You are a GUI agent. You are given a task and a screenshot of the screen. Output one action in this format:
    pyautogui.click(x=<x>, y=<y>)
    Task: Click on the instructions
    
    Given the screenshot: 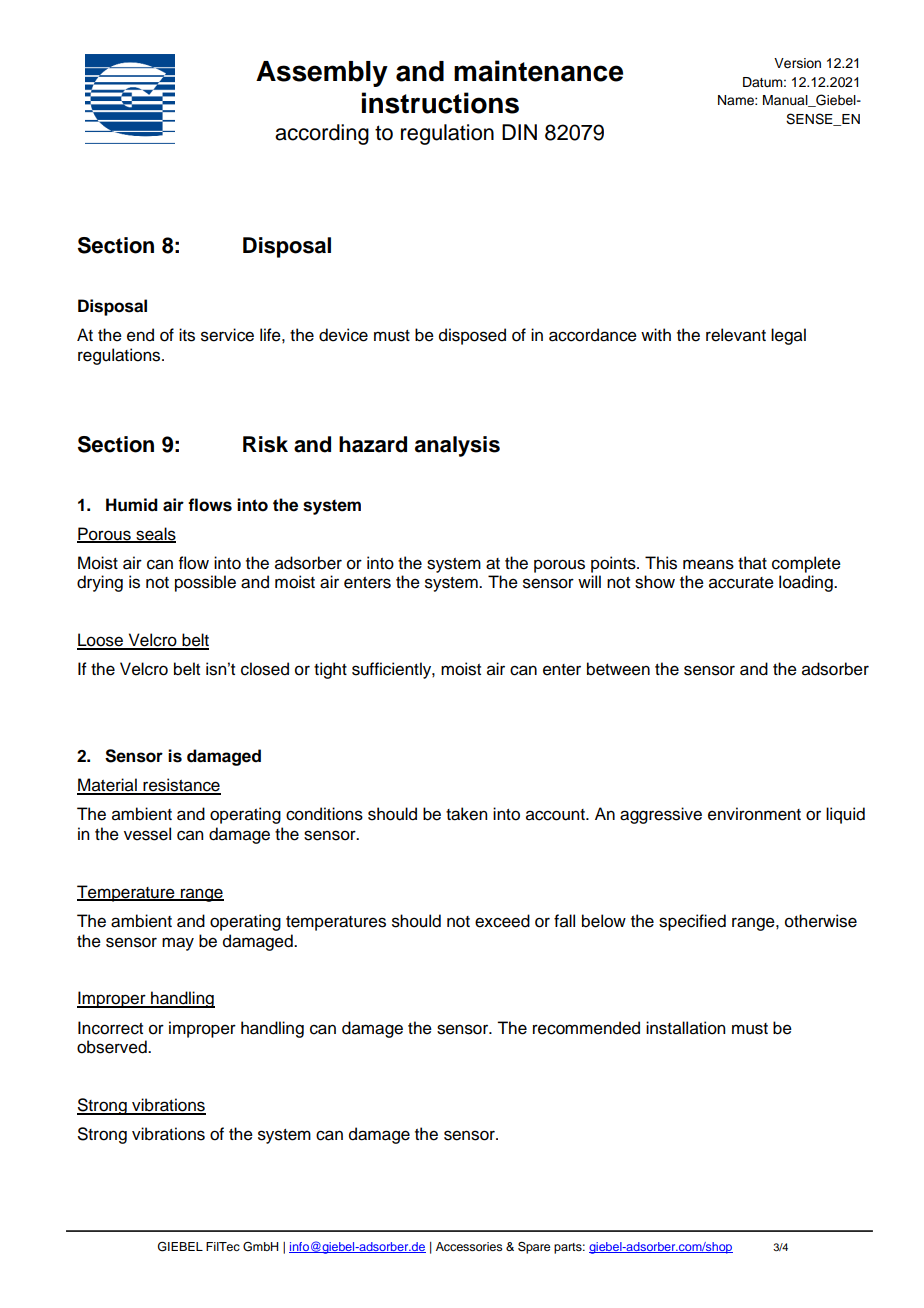 What is the action you would take?
    pyautogui.click(x=440, y=103)
